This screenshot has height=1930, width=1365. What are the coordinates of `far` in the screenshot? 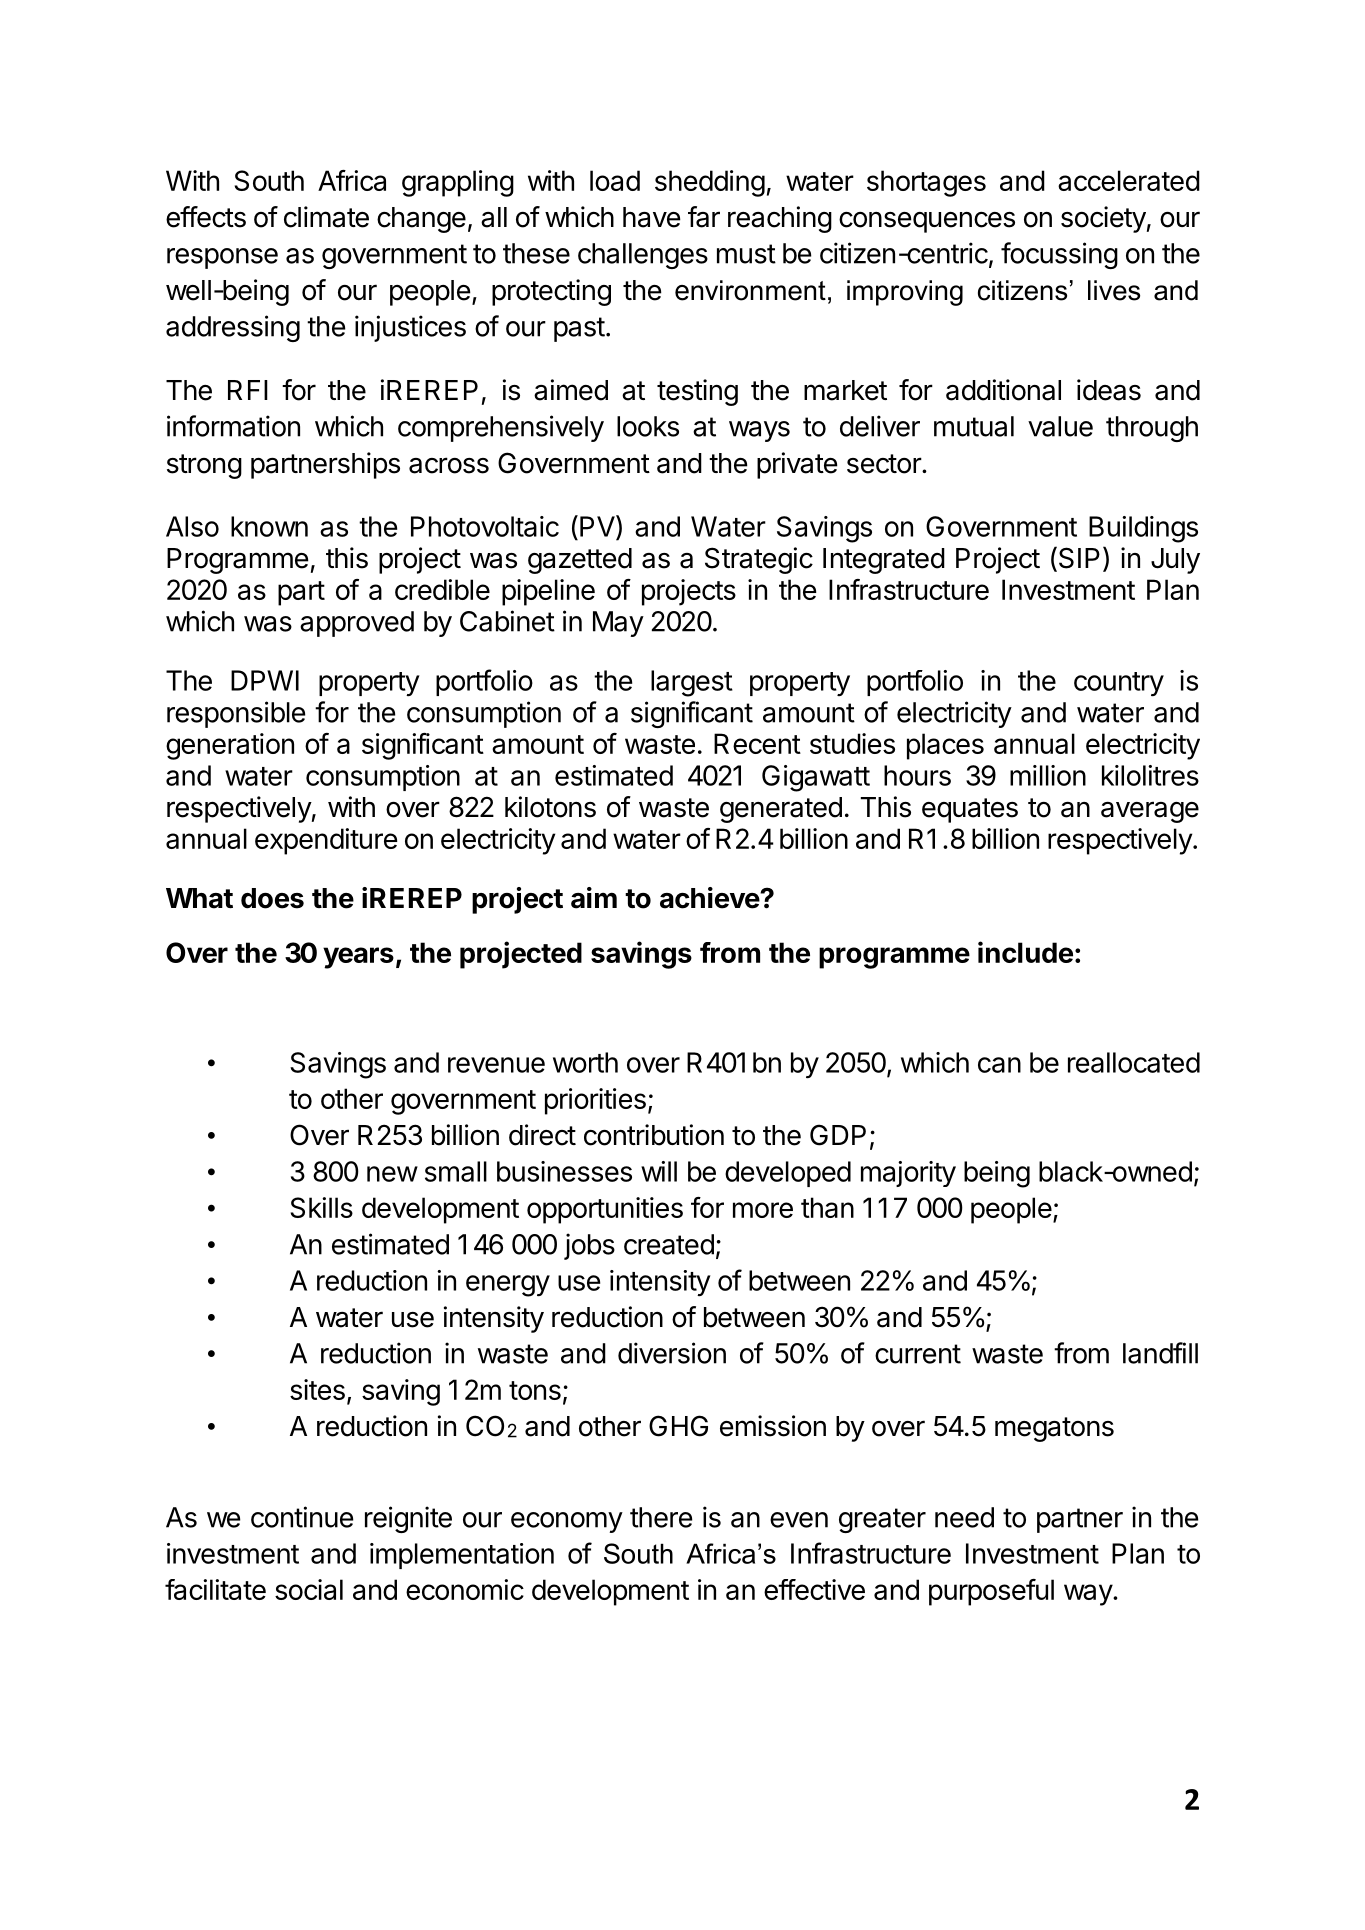 It's located at (704, 217).
